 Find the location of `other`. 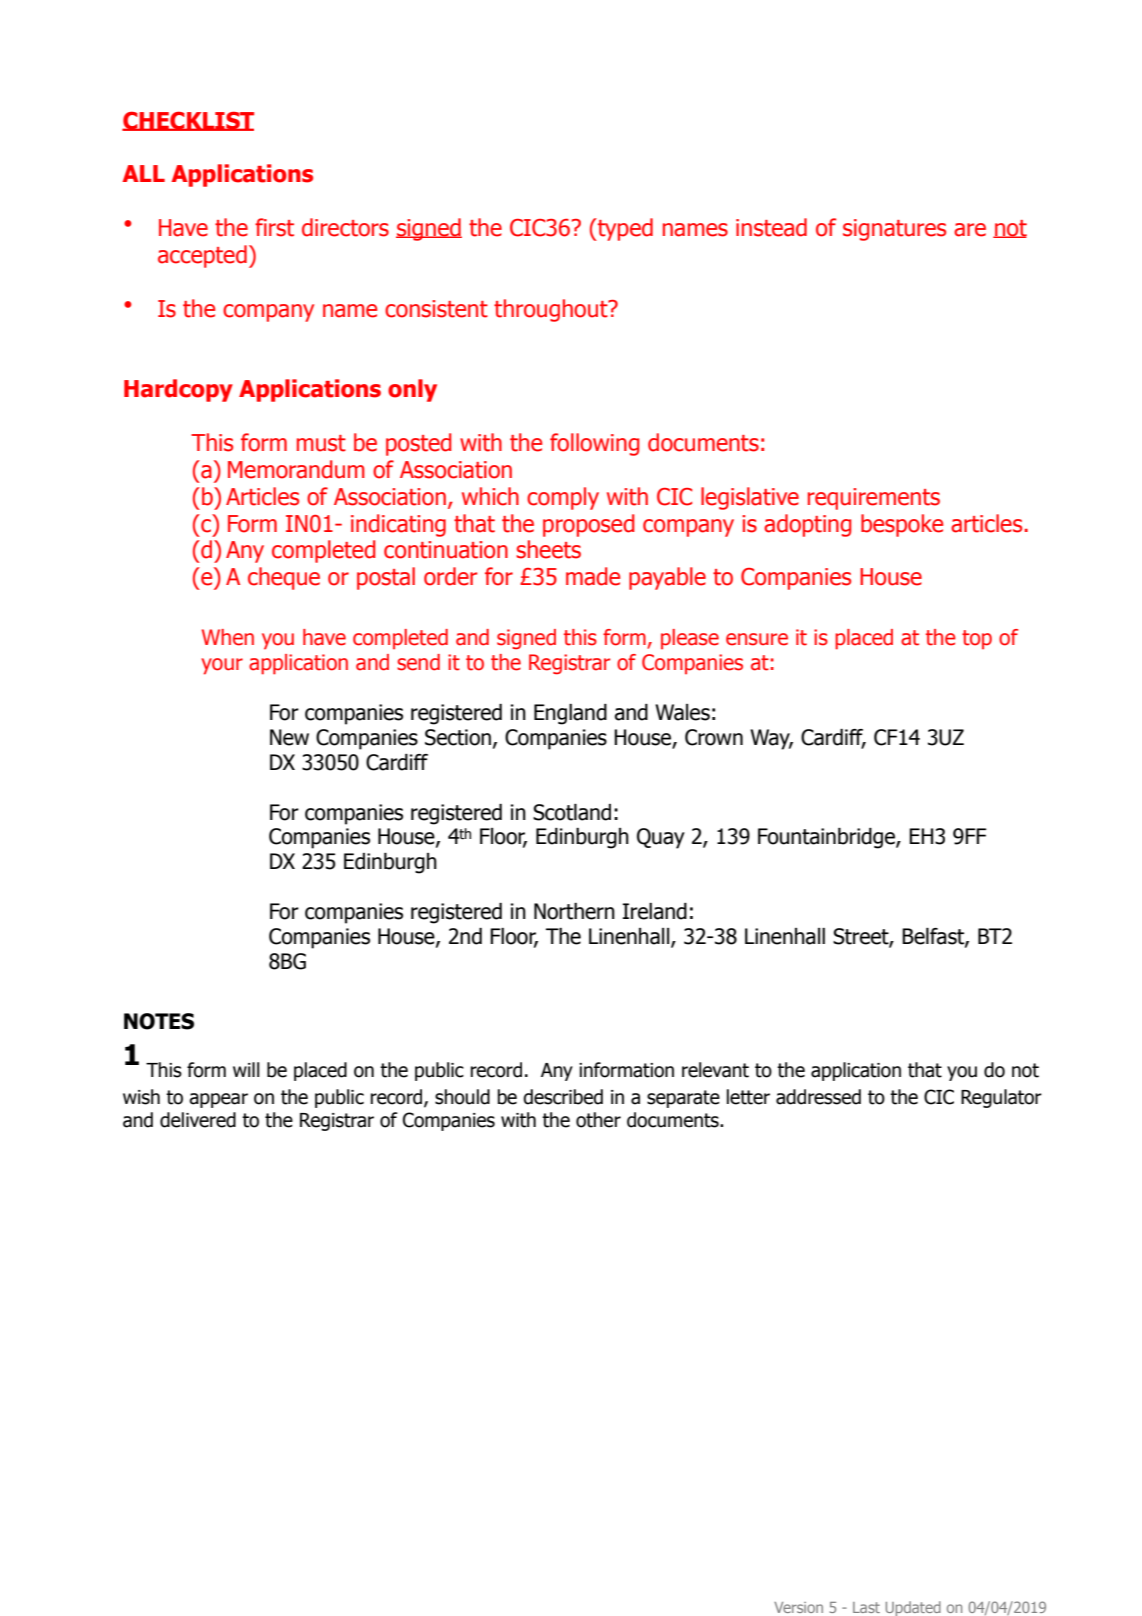

other is located at coordinates (598, 1120).
